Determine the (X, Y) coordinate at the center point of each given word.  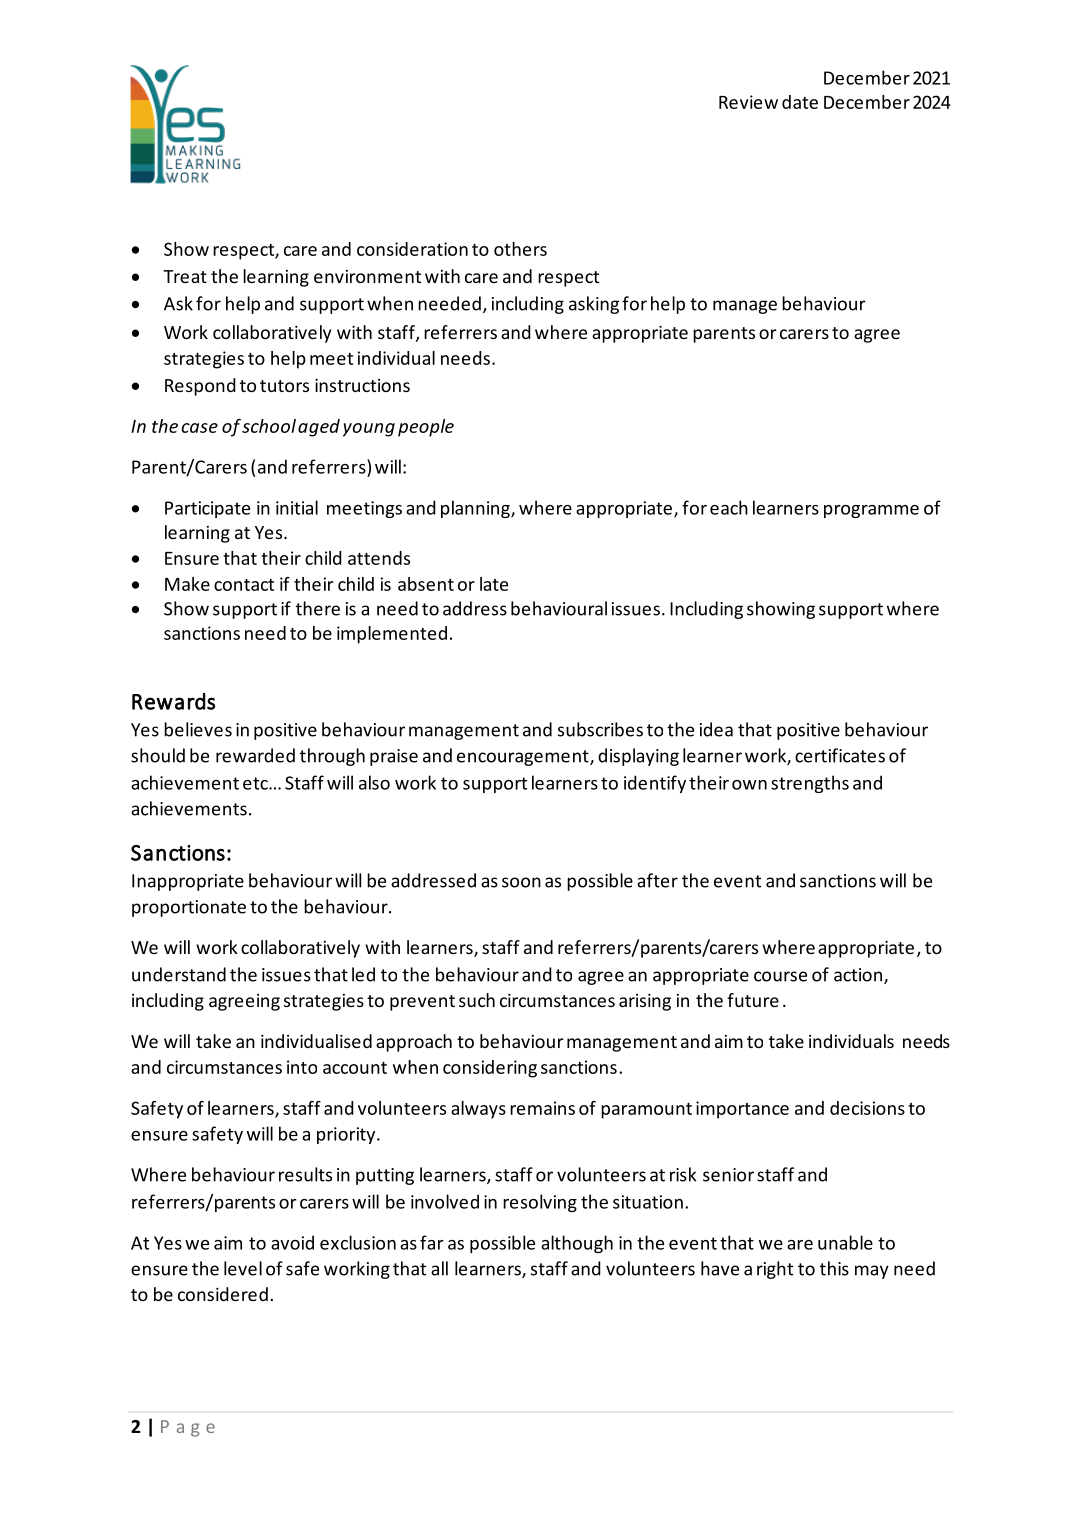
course (780, 976)
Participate (207, 509)
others (520, 249)
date (800, 102)
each (729, 507)
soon (521, 882)
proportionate (189, 908)
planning (476, 509)
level (243, 1268)
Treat (185, 276)
